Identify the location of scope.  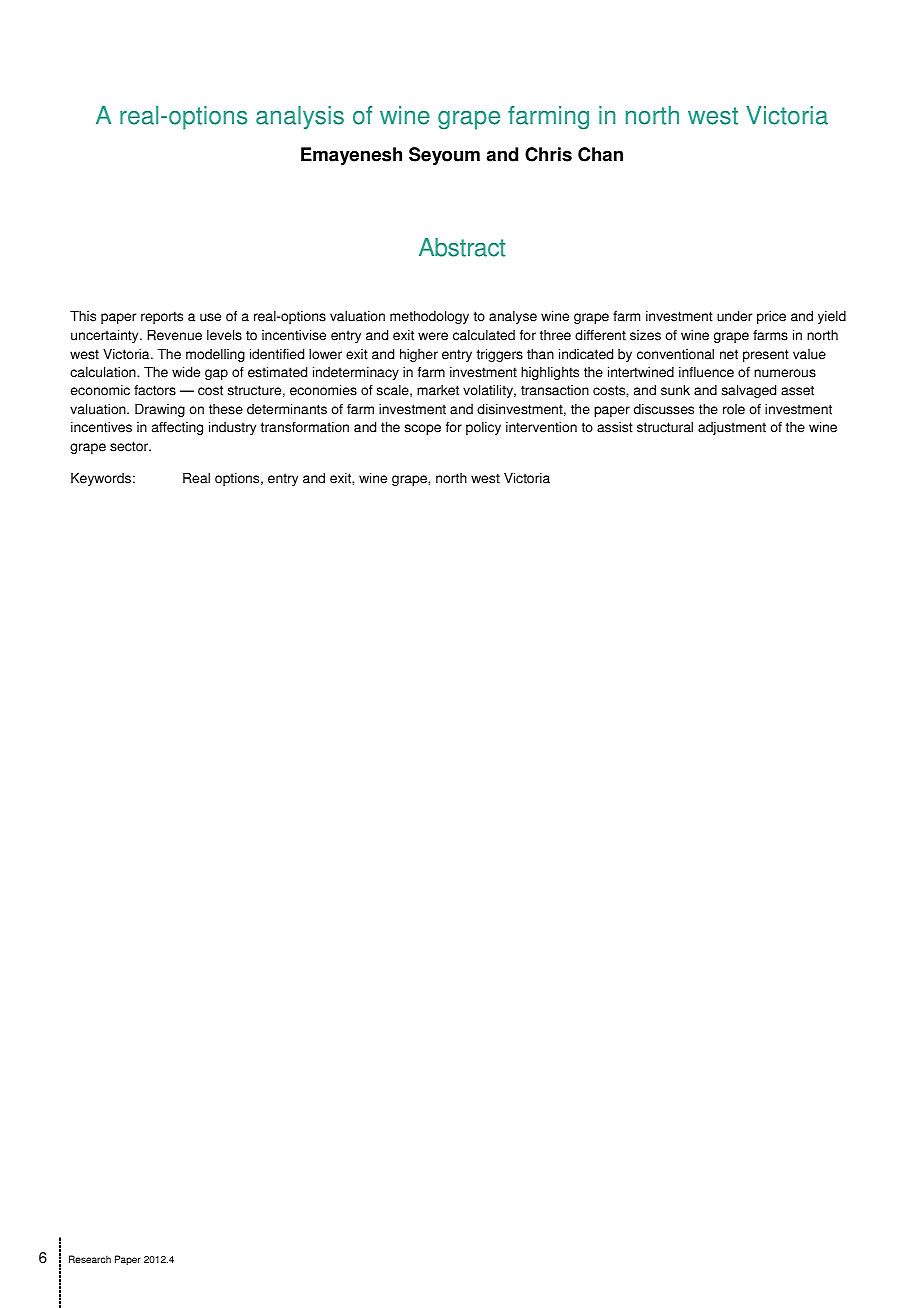
(423, 429).
